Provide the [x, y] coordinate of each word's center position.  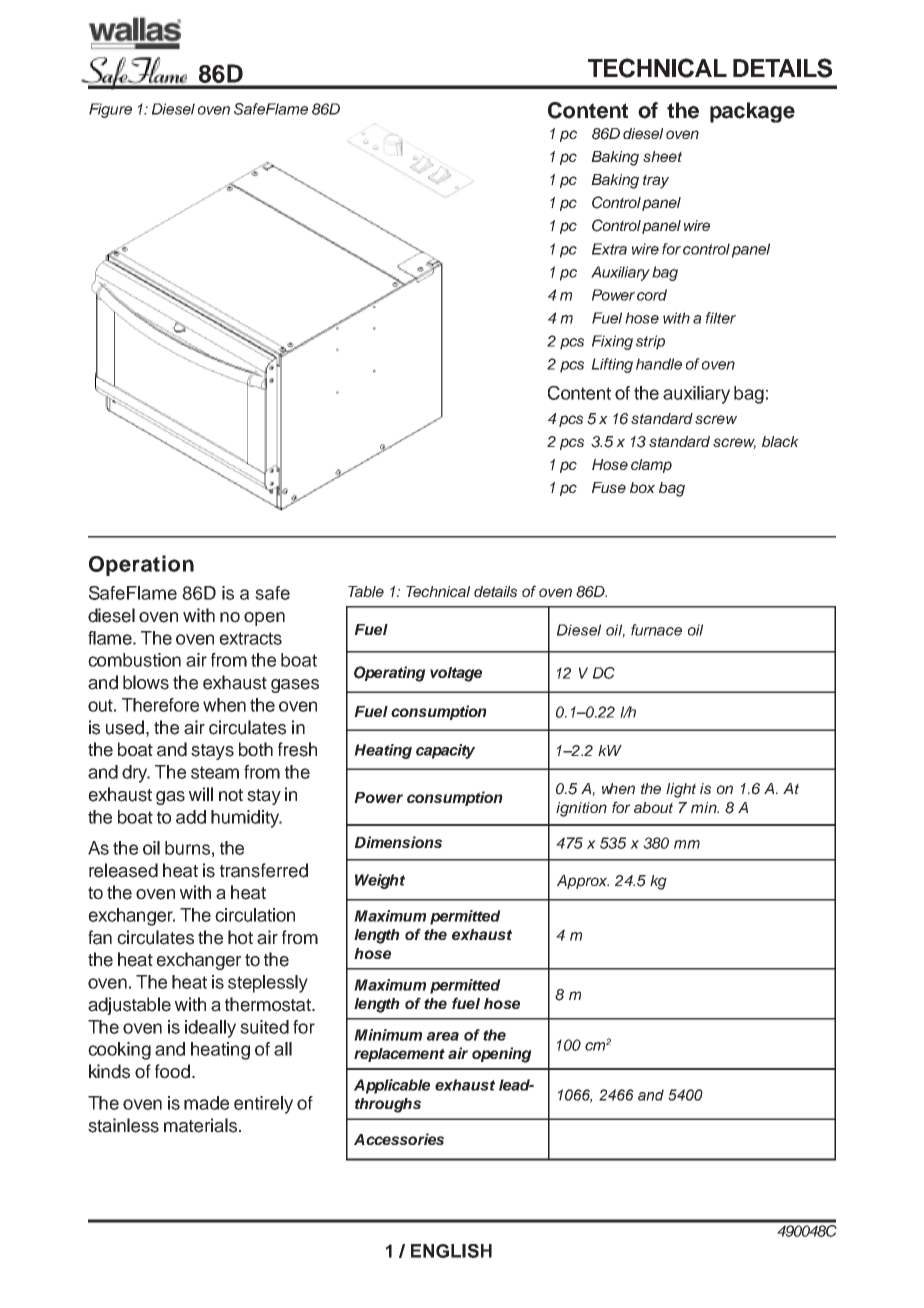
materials [200, 1125]
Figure [110, 110]
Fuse [609, 487]
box [642, 487]
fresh [297, 749]
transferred [264, 870]
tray [656, 181]
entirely [263, 1105]
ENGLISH [451, 1251]
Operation [141, 565]
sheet [662, 156]
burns [187, 848]
